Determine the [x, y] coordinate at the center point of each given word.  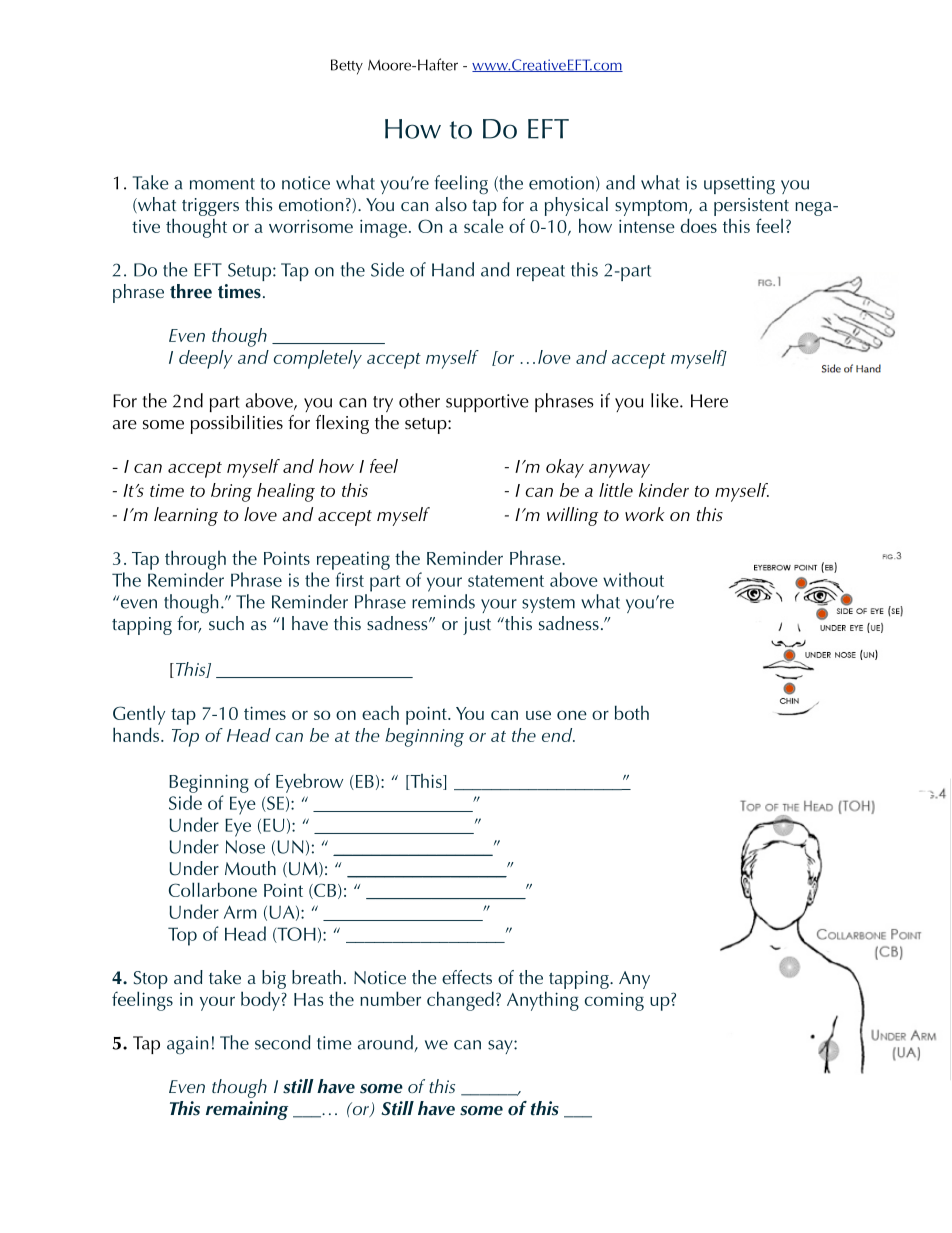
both [632, 712]
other [419, 400]
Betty [347, 67]
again [187, 1045]
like [666, 400]
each [380, 713]
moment [222, 184]
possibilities [237, 424]
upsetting [739, 185]
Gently [139, 715]
